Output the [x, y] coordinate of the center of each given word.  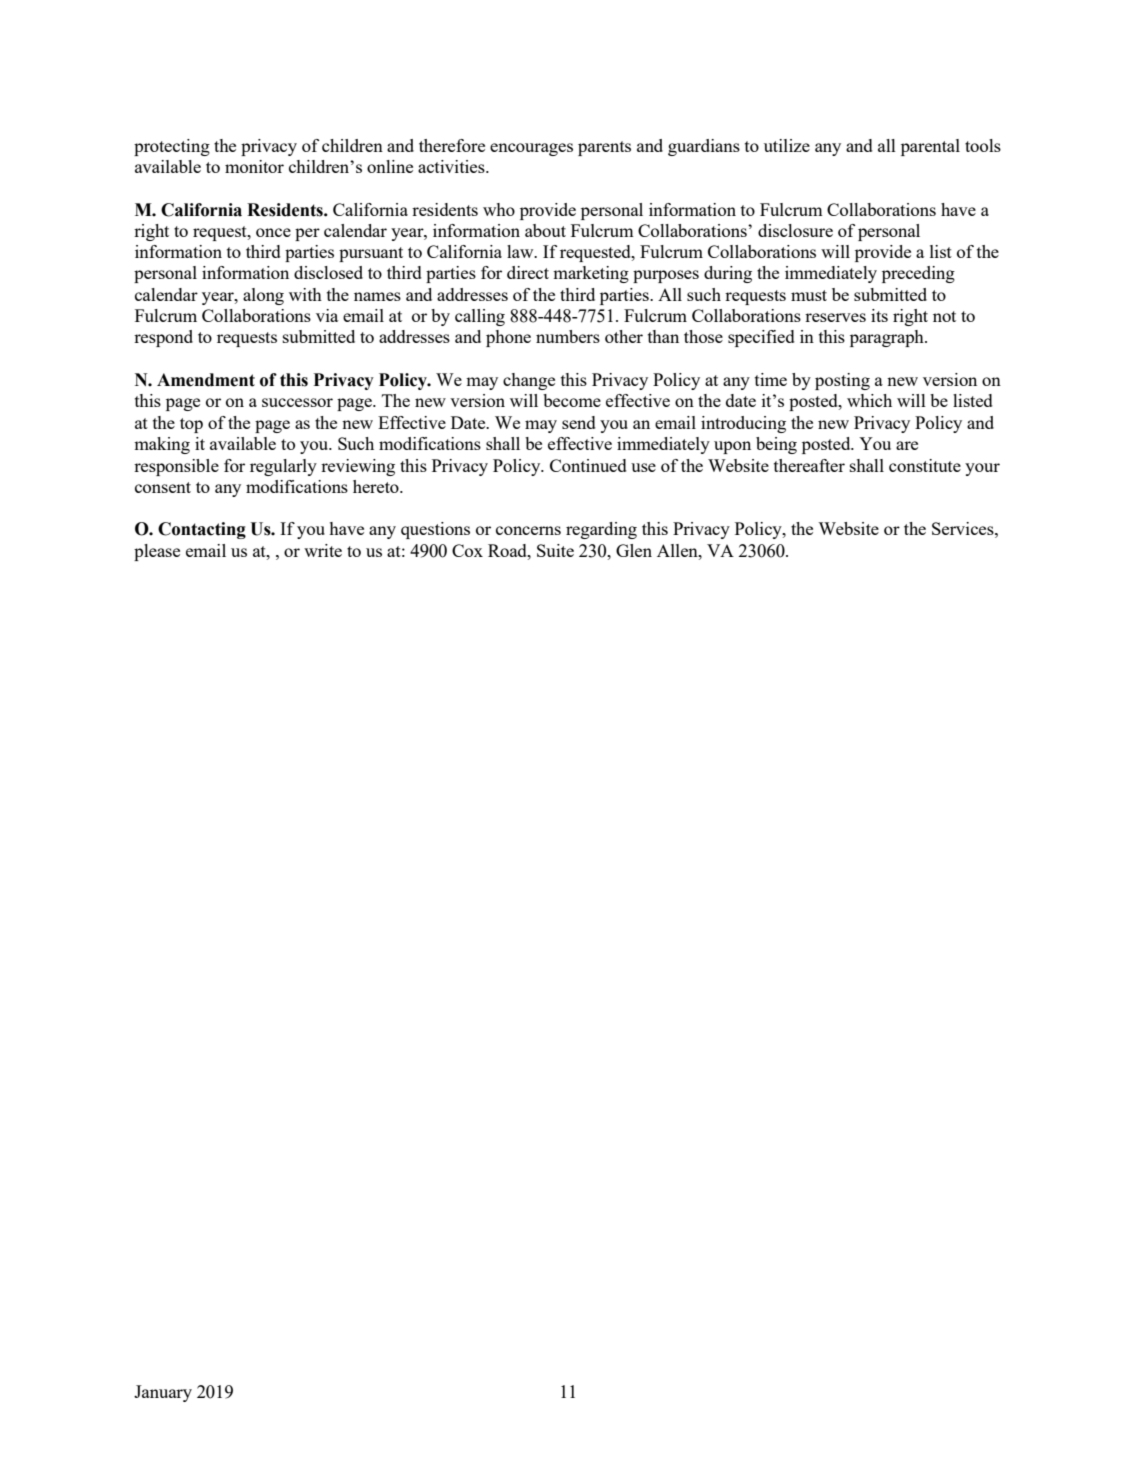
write [323, 550]
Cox [467, 550]
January [163, 1393]
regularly [283, 467]
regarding [601, 530]
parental [930, 147]
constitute [925, 465]
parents [604, 148]
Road [508, 550]
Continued [588, 465]
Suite [555, 550]
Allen [678, 550]
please [157, 552]
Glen [634, 550]
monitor [254, 166]
